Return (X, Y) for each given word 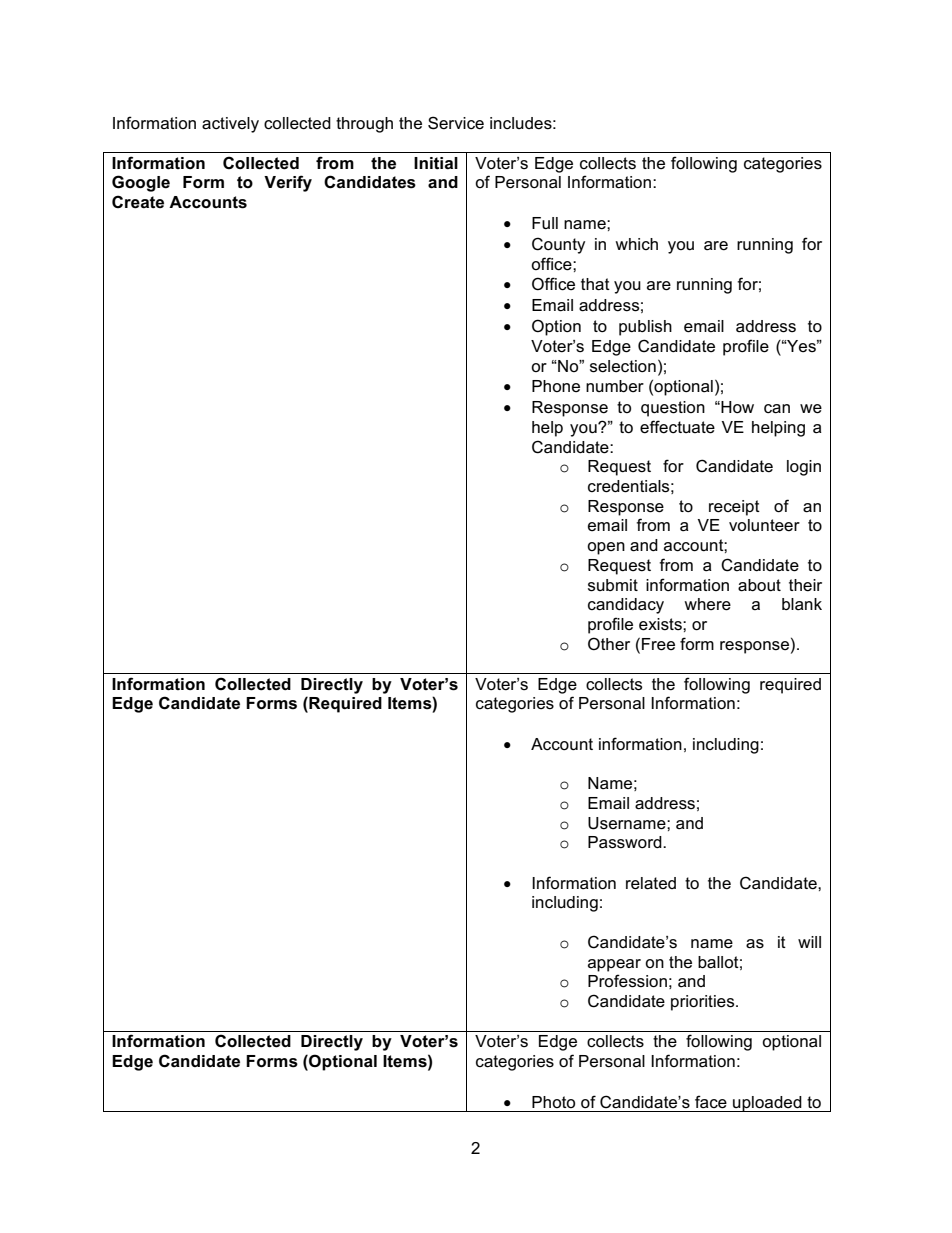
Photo (553, 1102)
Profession (627, 981)
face (711, 1102)
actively (230, 125)
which (636, 244)
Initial (436, 163)
